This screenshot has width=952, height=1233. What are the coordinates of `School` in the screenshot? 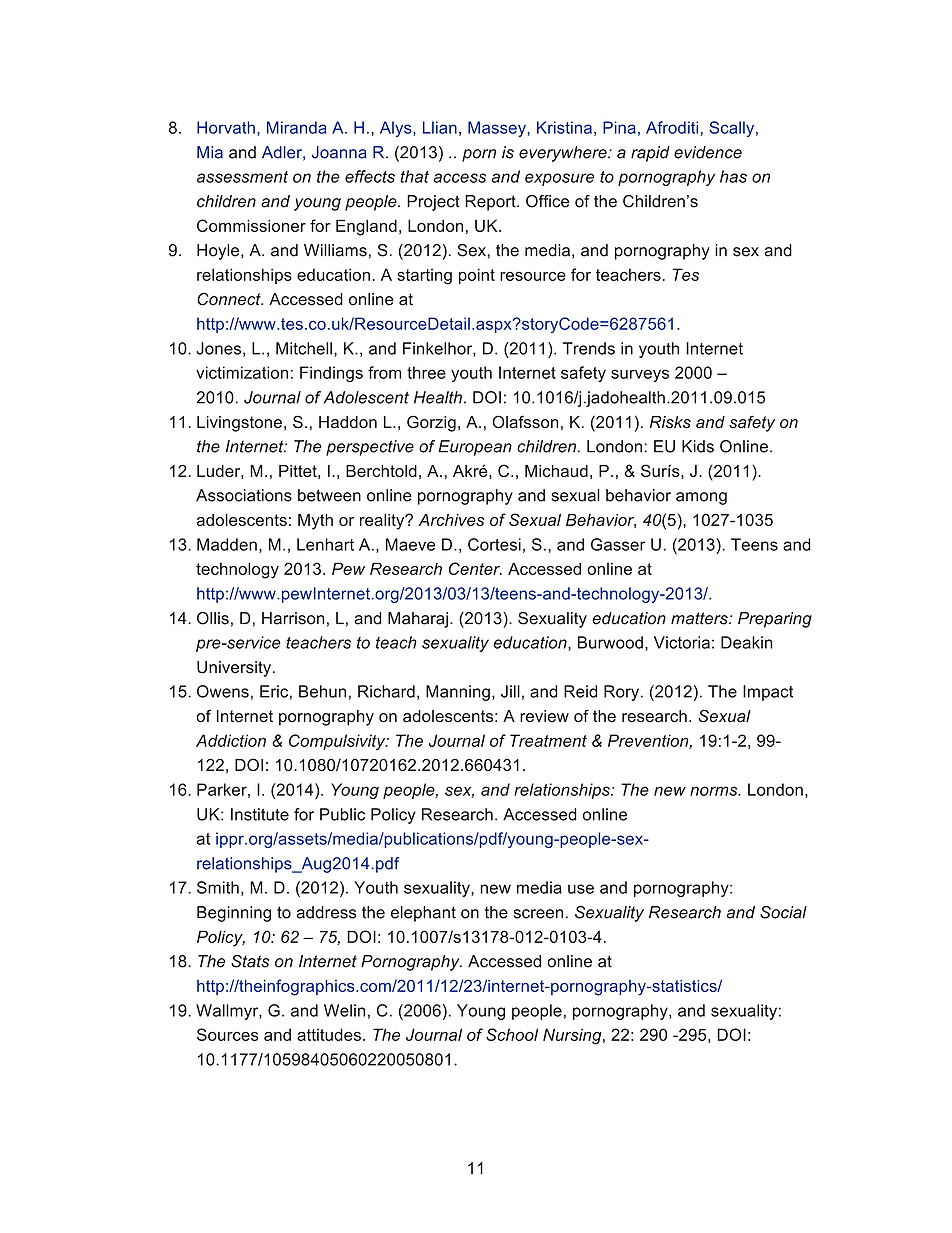 It's located at (512, 1034).
